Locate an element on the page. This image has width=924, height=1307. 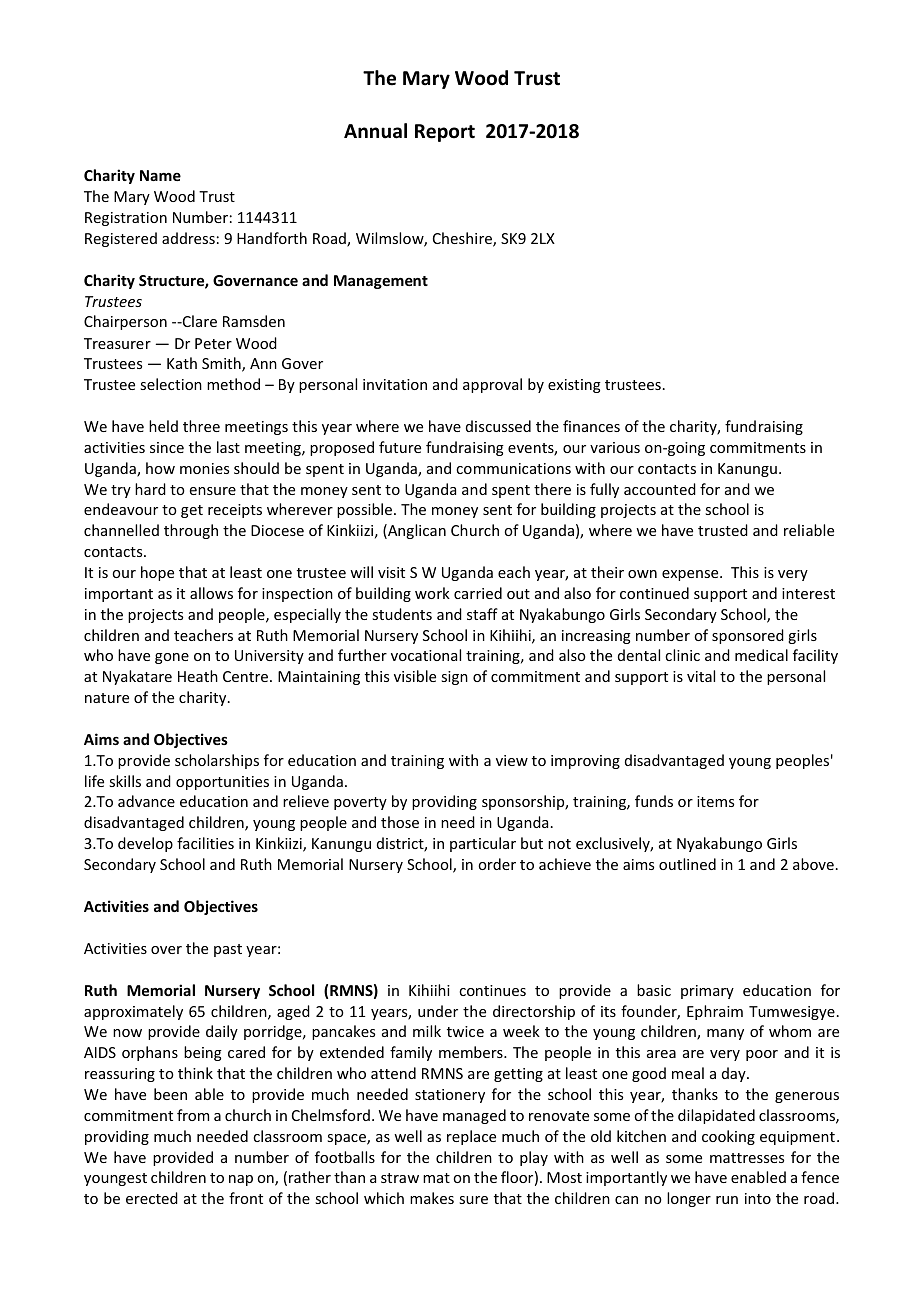
erected is located at coordinates (152, 1198).
